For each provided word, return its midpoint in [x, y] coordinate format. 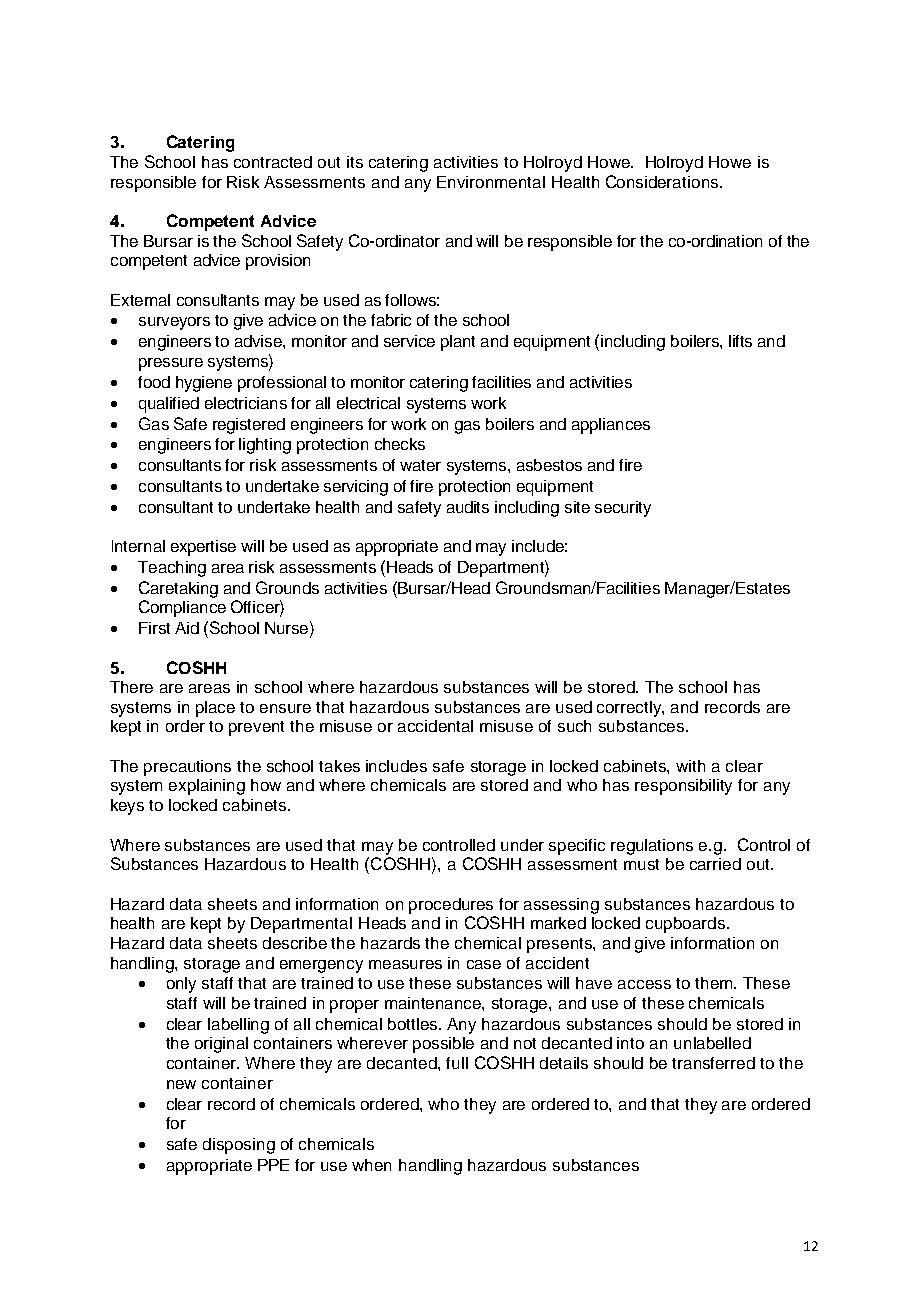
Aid [187, 628]
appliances [611, 426]
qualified [169, 405]
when [371, 1165]
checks [400, 444]
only [181, 985]
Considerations [663, 181]
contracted [273, 162]
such [574, 726]
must [641, 864]
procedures [451, 906]
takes [339, 766]
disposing [239, 1146]
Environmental [491, 182]
